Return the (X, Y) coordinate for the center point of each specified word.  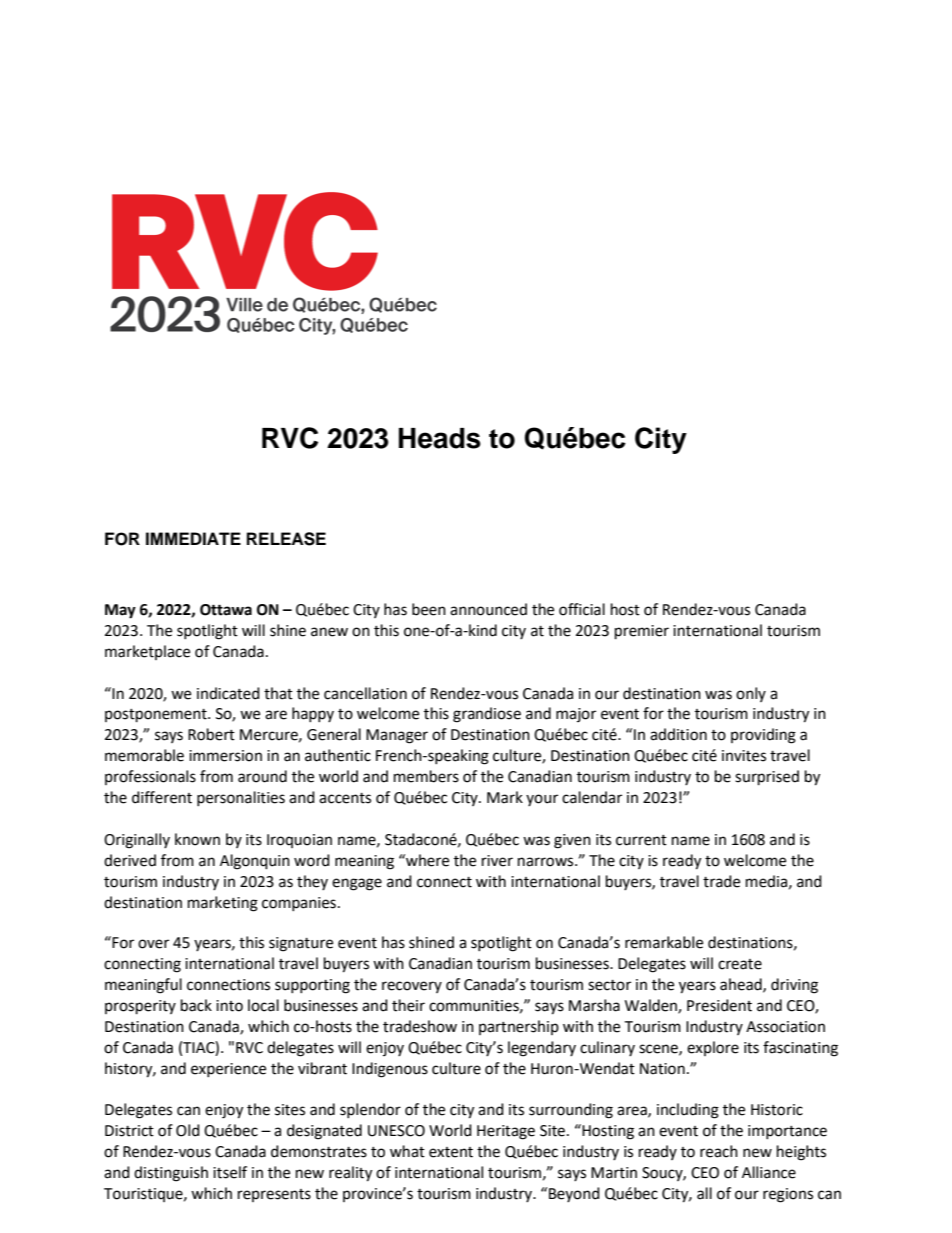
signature (301, 944)
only (751, 694)
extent (451, 1152)
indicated (228, 693)
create (740, 964)
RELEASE (286, 539)
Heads (440, 438)
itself (230, 1172)
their (408, 1005)
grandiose (487, 715)
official (582, 609)
